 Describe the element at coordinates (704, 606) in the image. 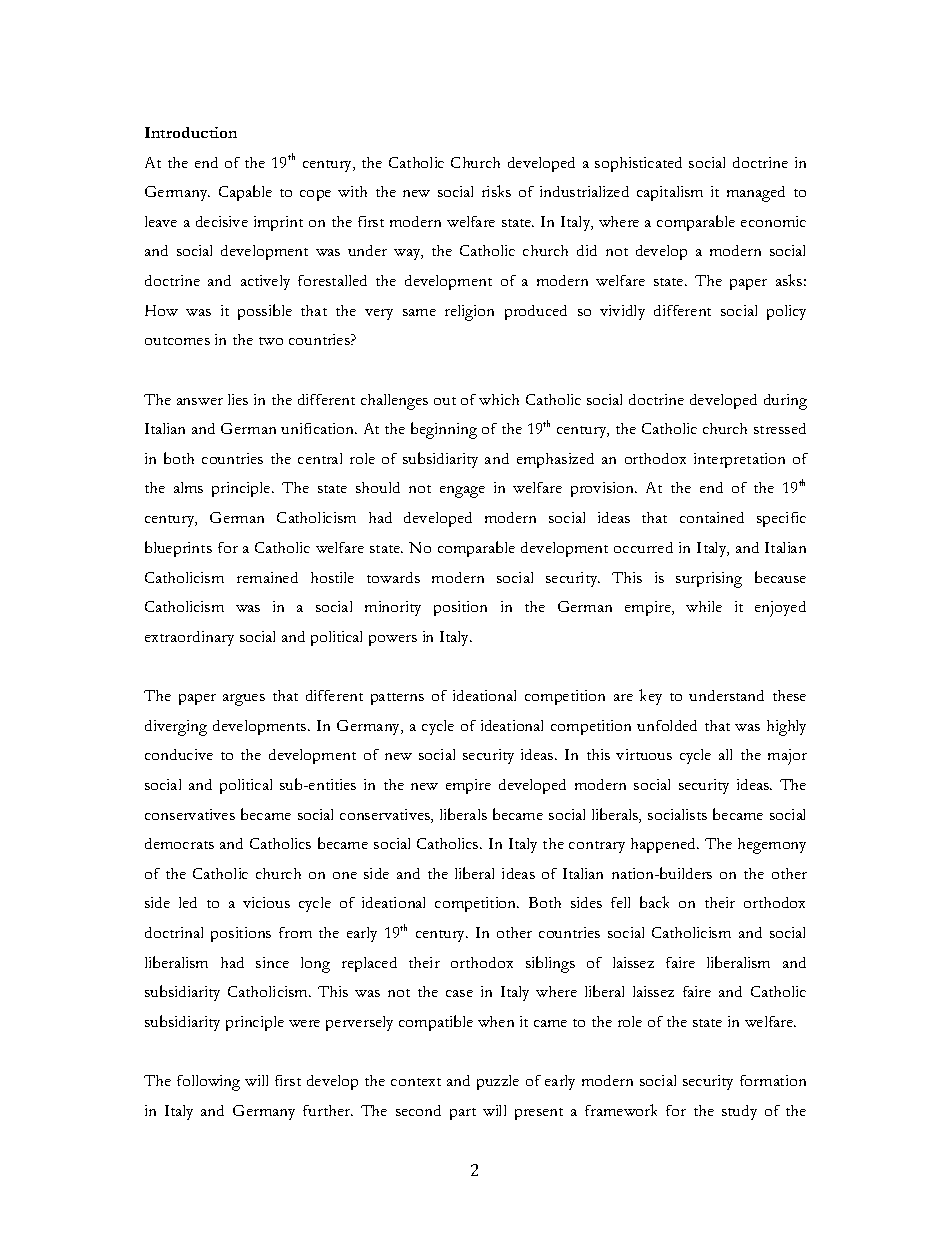

I see `while` at that location.
